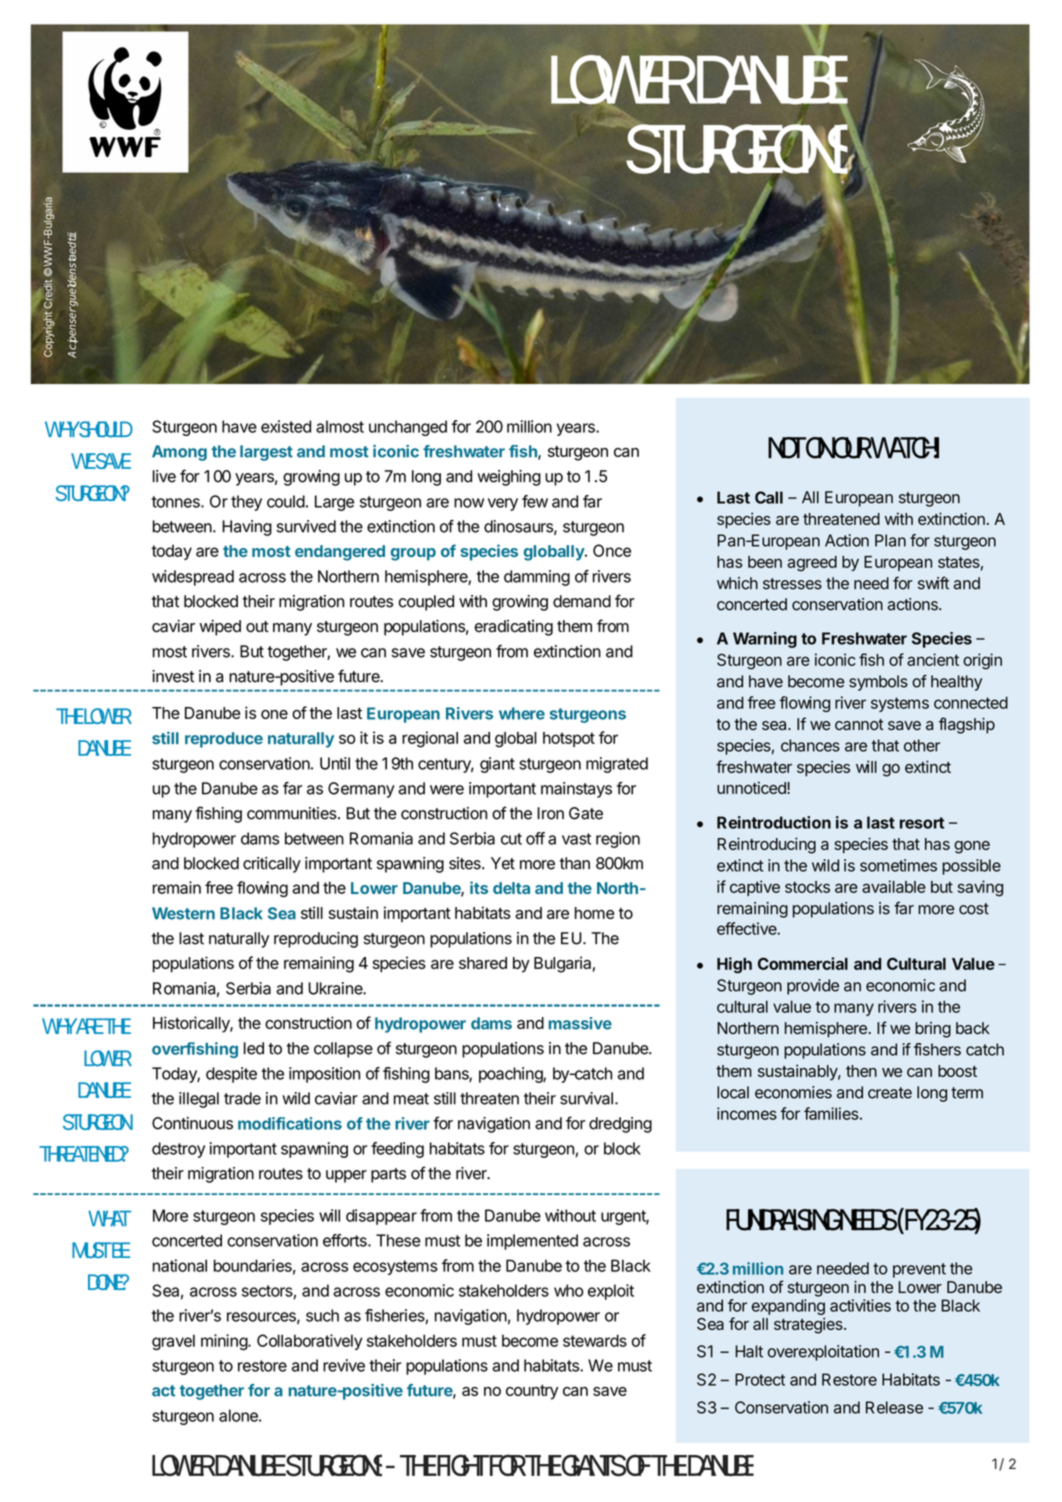 Image resolution: width=1062 pixels, height=1502 pixels. Describe the element at coordinates (509, 478) in the image. I see `weighing` at that location.
